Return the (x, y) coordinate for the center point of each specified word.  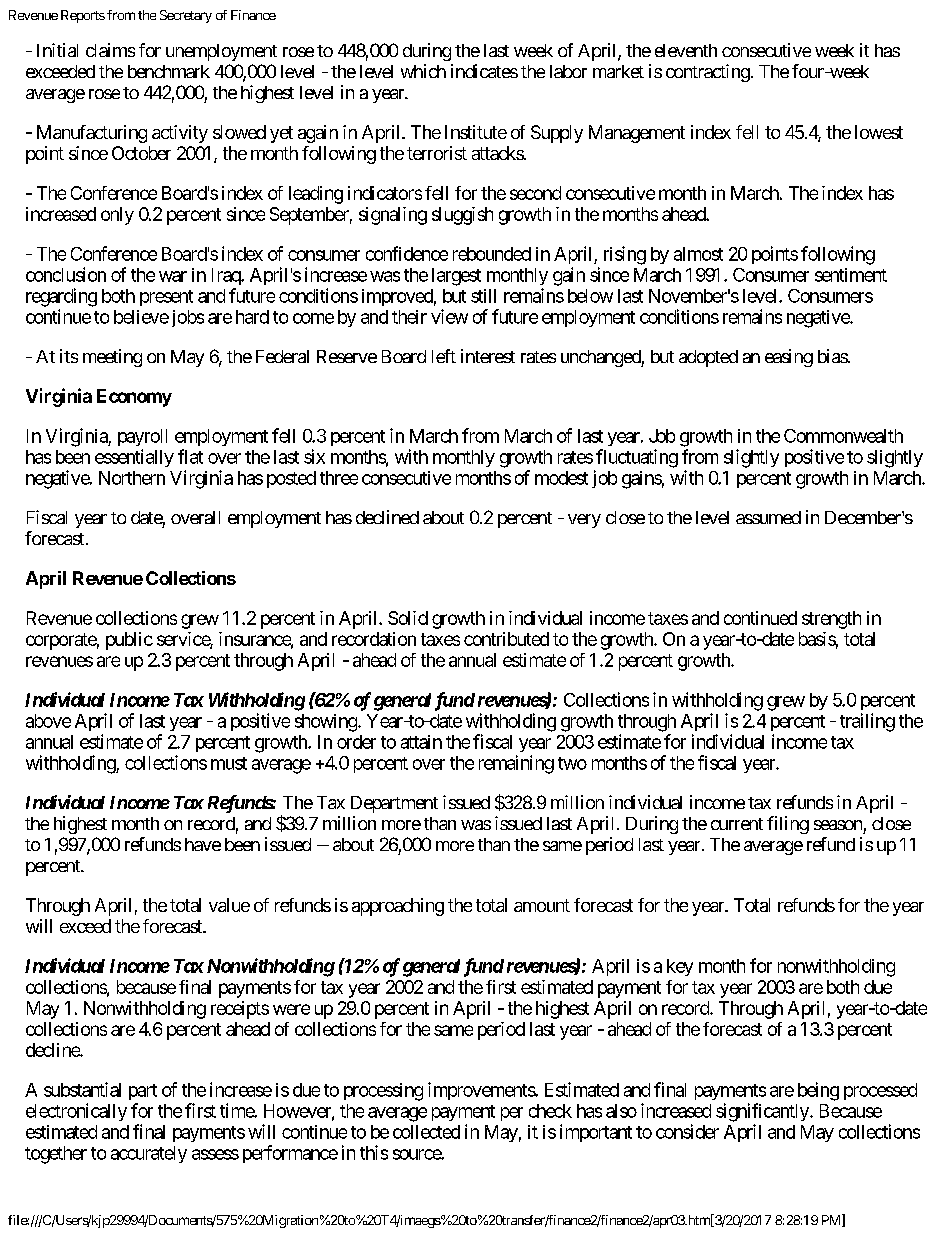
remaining (516, 764)
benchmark (169, 71)
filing (788, 825)
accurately (149, 1154)
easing (789, 358)
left (444, 356)
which (423, 71)
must (229, 763)
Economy (134, 398)
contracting (708, 73)
